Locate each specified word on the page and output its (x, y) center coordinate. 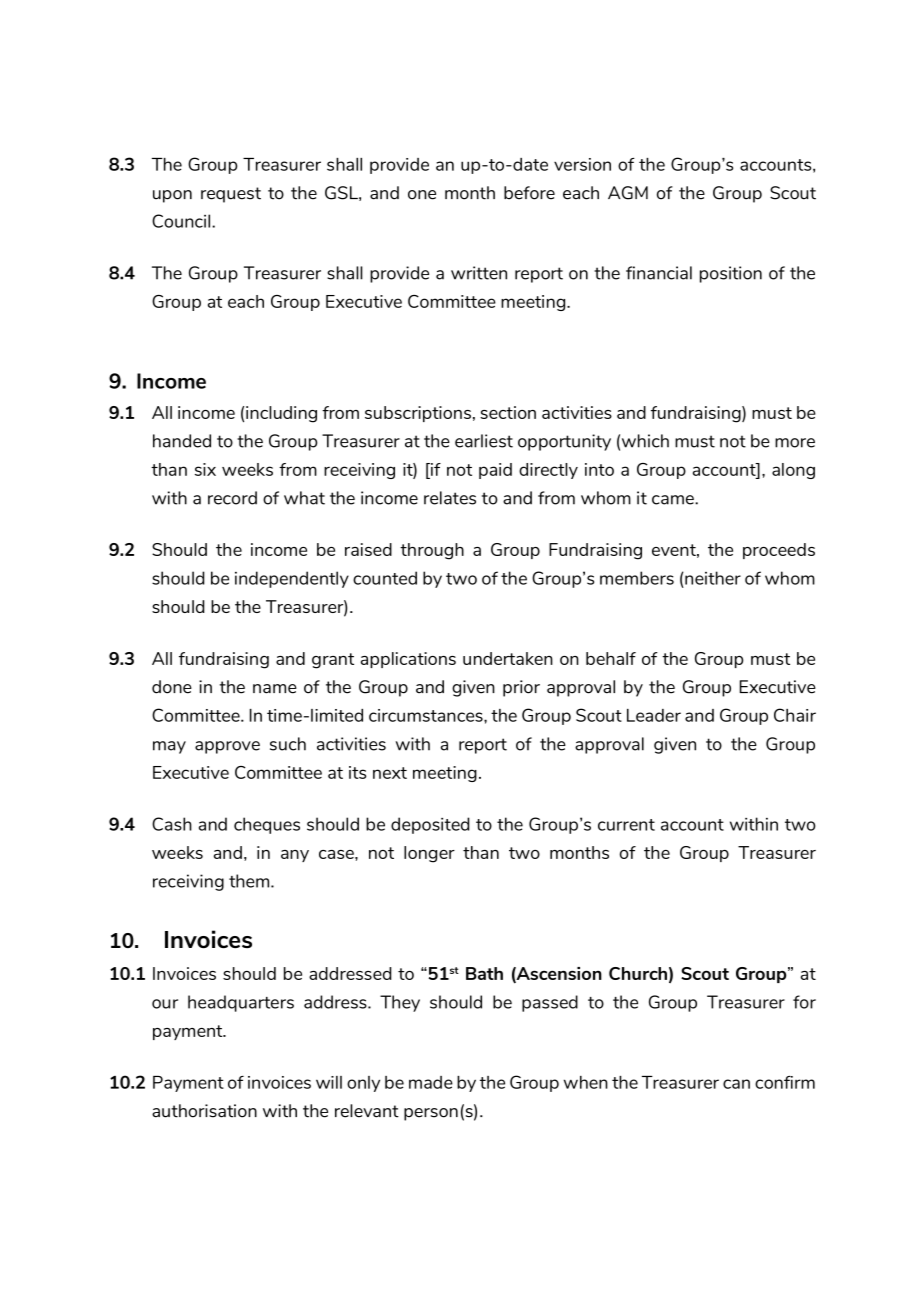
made (431, 1082)
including (281, 414)
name (275, 689)
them (250, 881)
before (529, 193)
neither (713, 578)
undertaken (508, 658)
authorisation (204, 1111)
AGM (628, 193)
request (231, 195)
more (795, 443)
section (508, 412)
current (626, 825)
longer (429, 854)
